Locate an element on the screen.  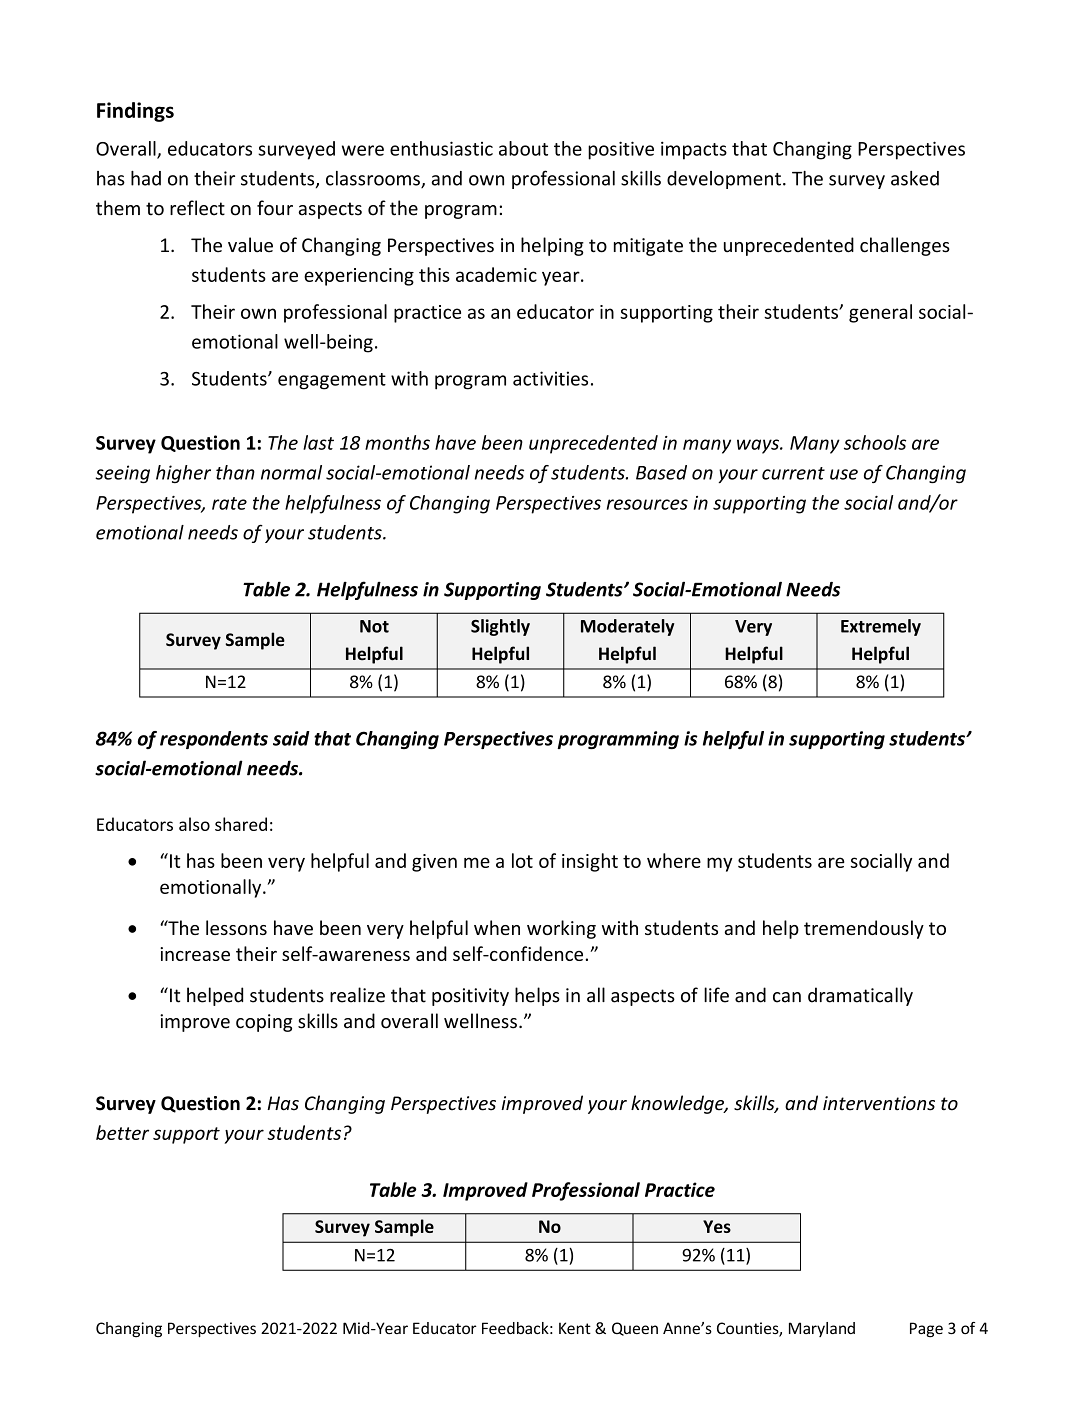
about is located at coordinates (523, 148).
